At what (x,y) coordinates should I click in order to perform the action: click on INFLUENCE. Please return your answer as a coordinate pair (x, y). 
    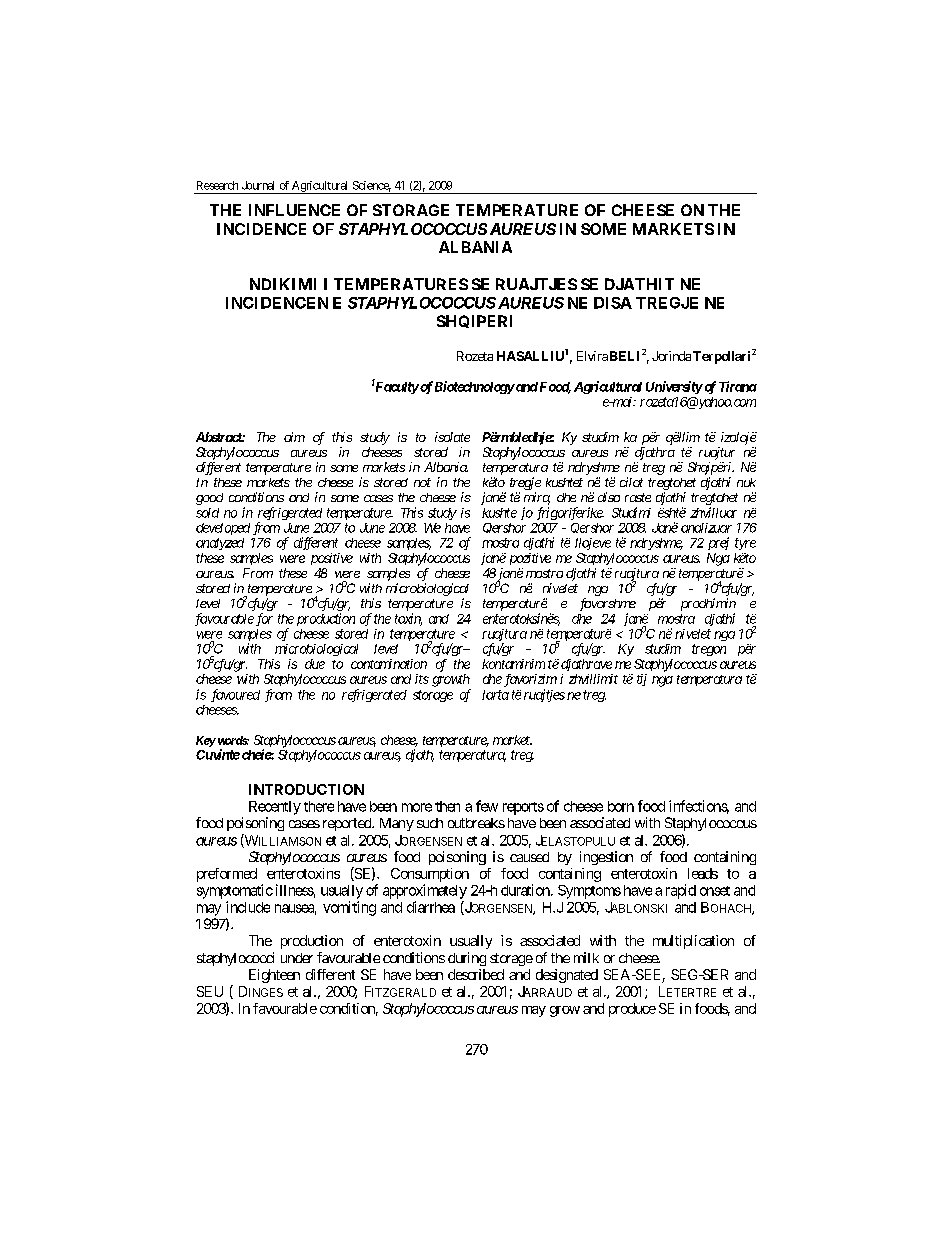
    Looking at the image, I should click on (294, 210).
